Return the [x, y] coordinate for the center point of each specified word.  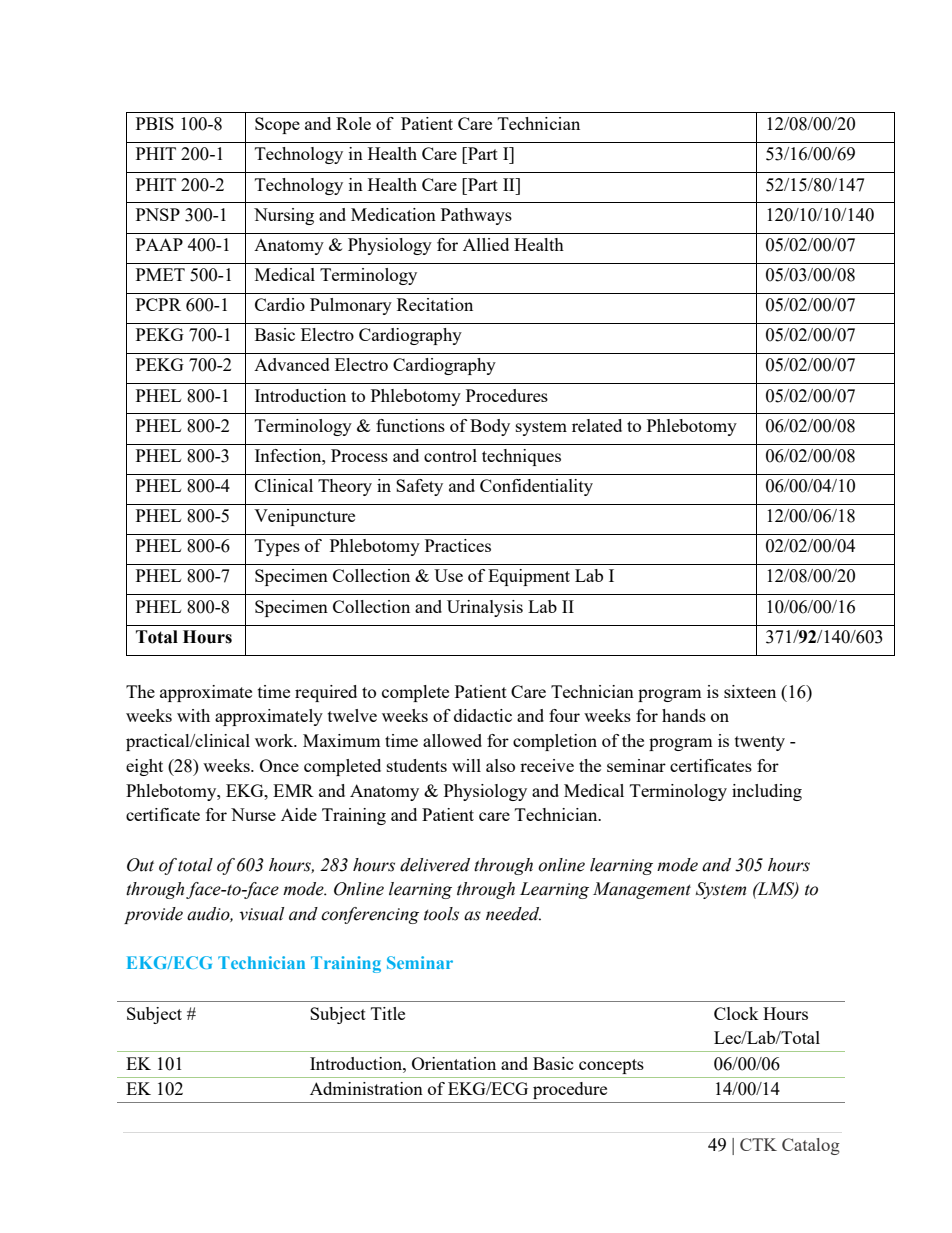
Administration [366, 1088]
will [466, 765]
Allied [486, 244]
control [450, 455]
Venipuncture [304, 517]
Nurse [253, 814]
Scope [277, 125]
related [597, 425]
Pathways [476, 216]
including [767, 792]
